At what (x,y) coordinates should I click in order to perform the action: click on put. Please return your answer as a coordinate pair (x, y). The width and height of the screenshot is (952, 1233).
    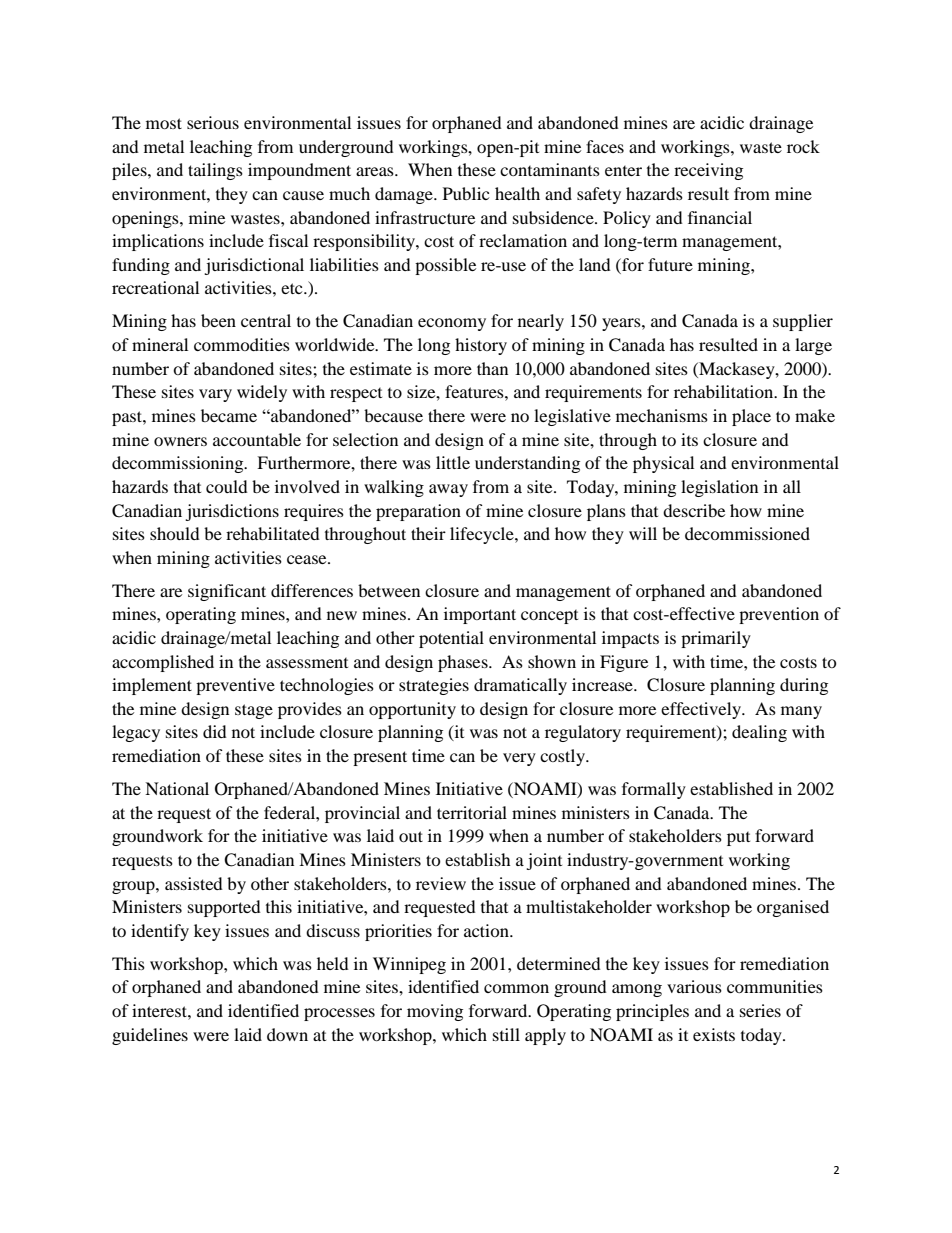
    Looking at the image, I should click on (738, 839).
